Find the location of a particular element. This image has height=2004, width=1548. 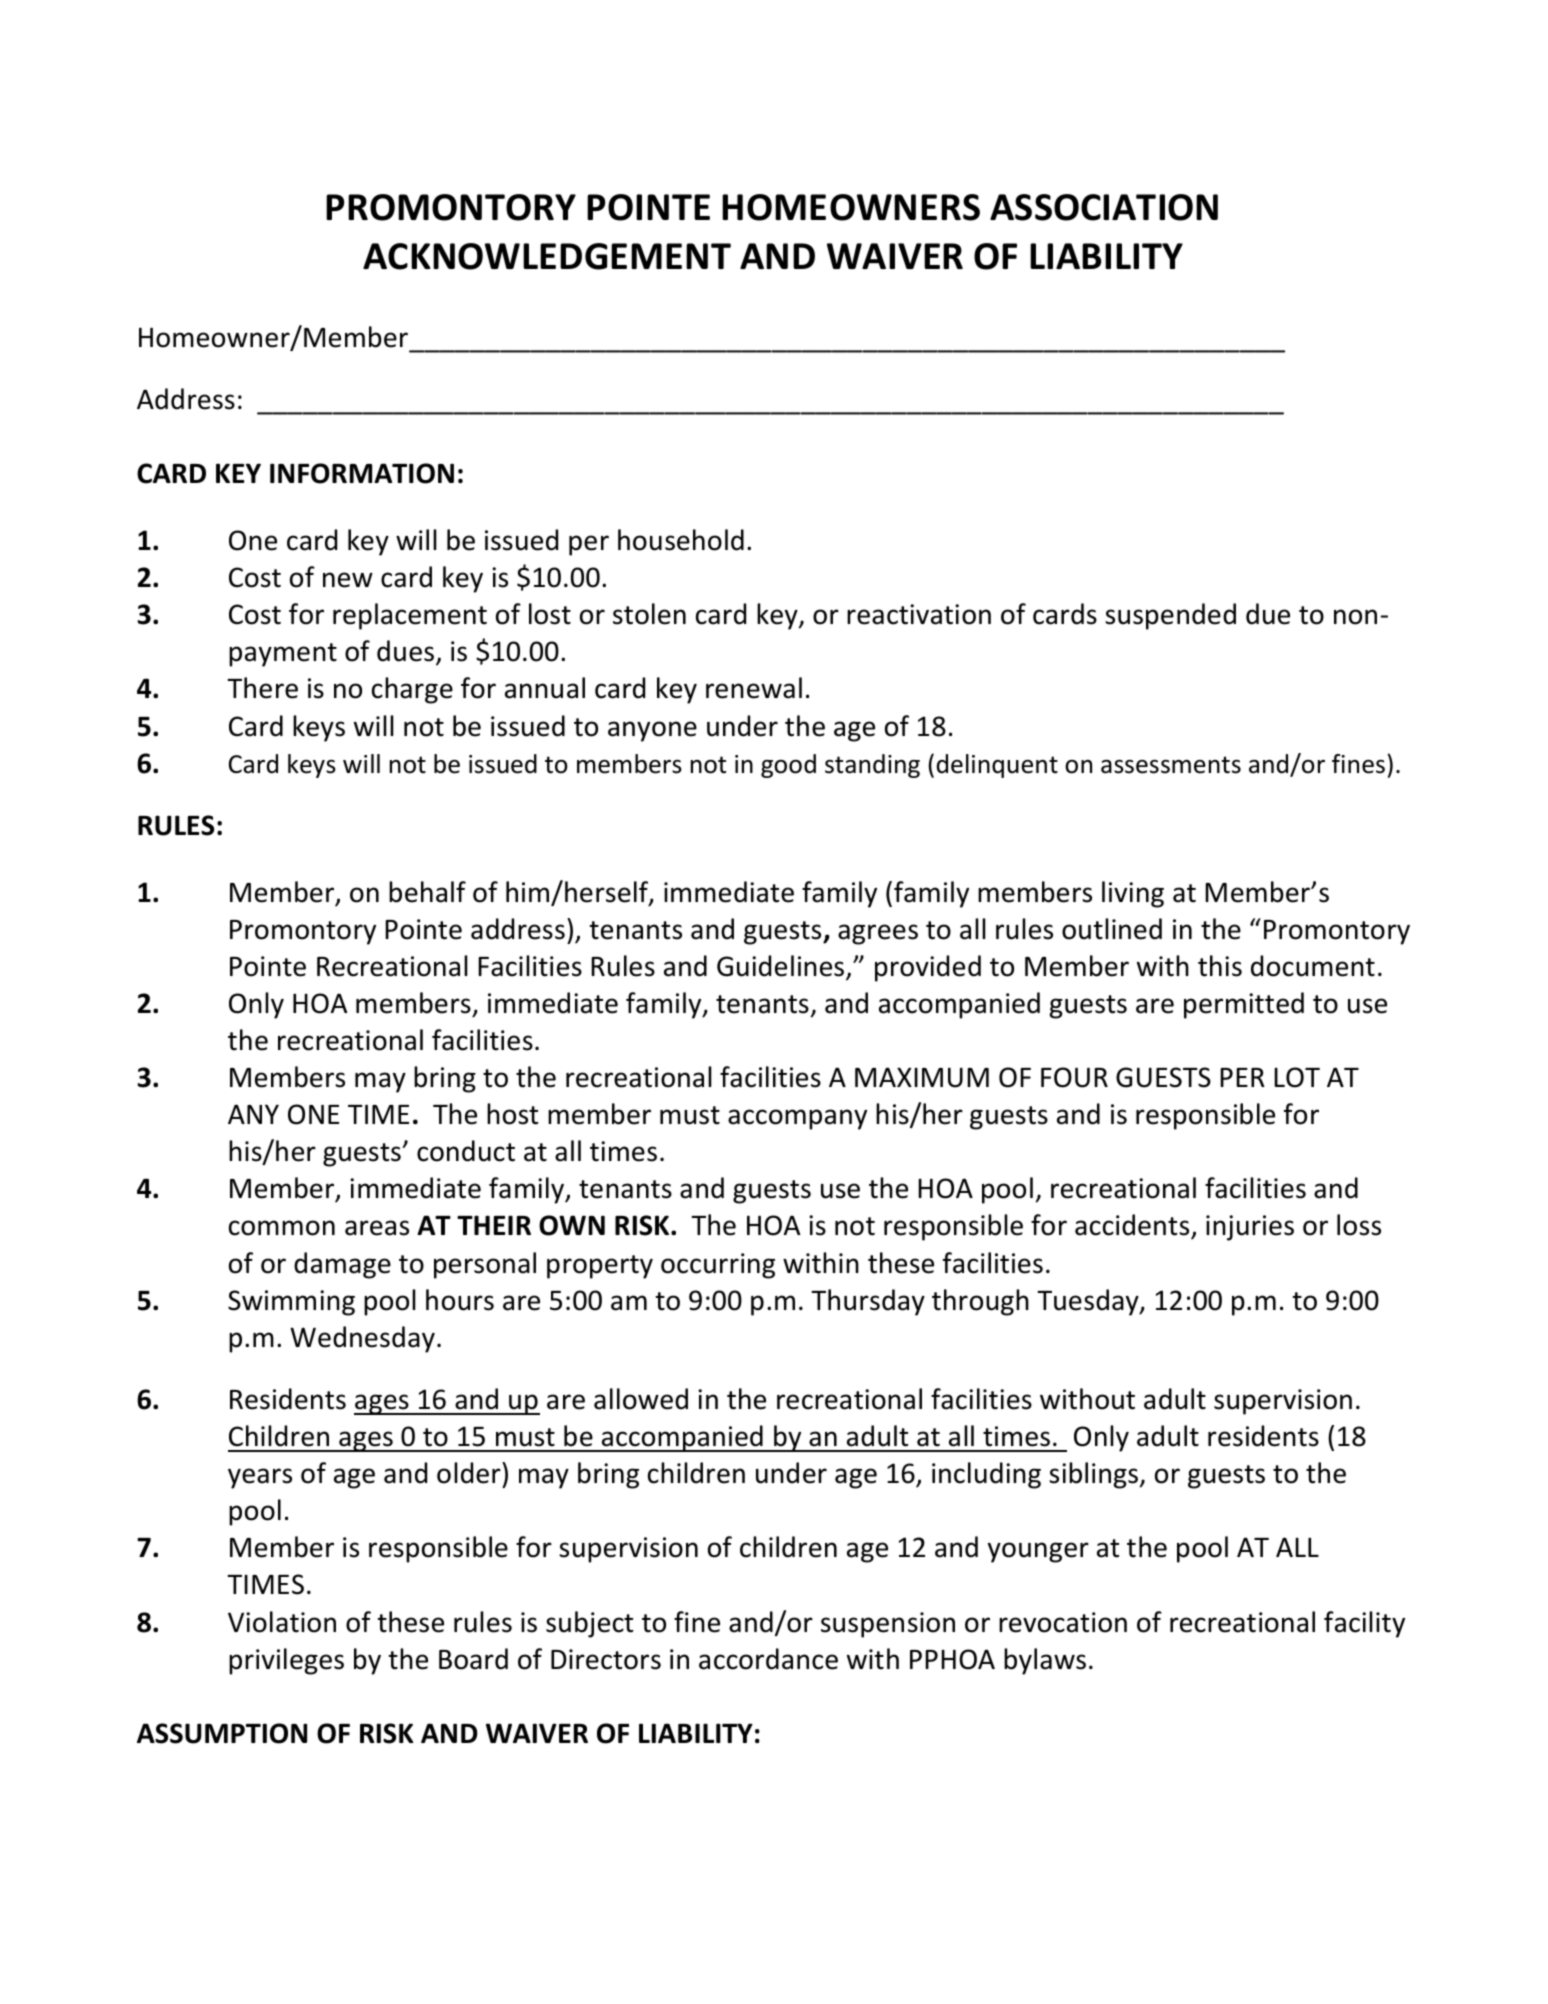

accordance is located at coordinates (768, 1659).
